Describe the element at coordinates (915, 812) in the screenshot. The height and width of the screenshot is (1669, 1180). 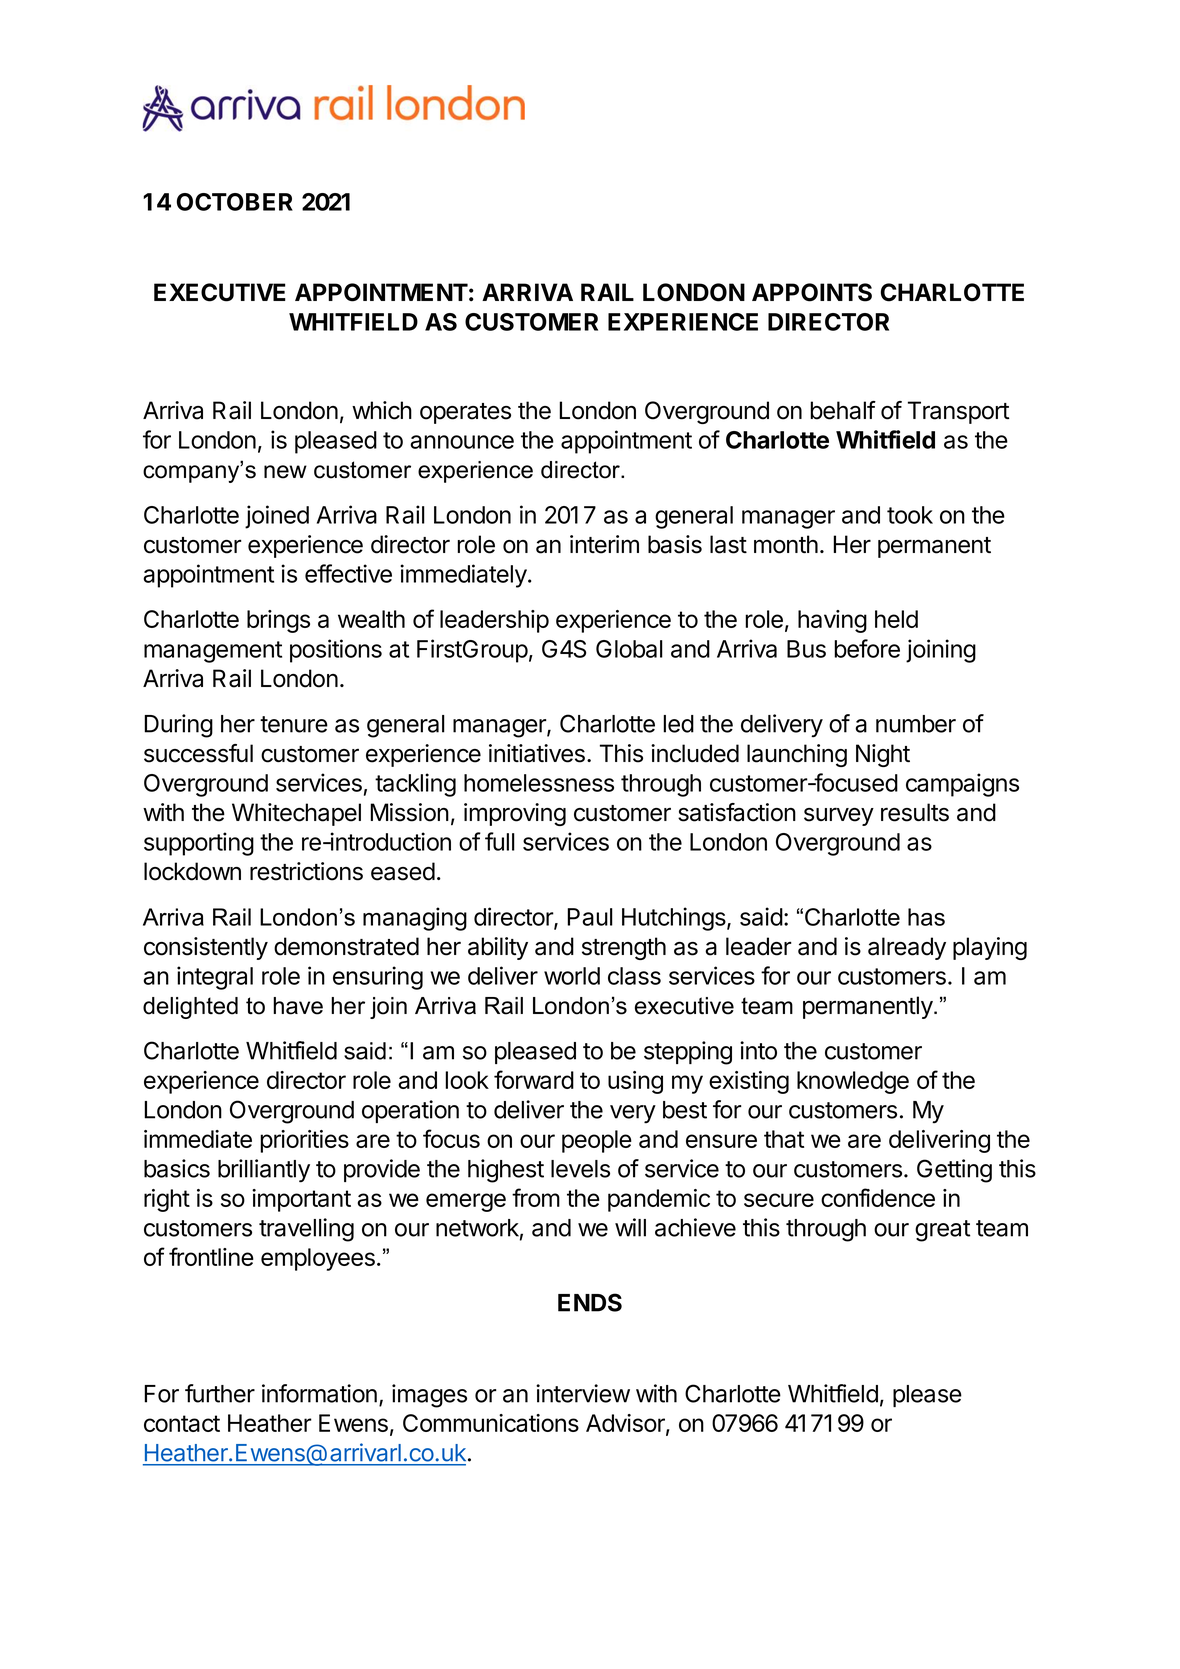
I see `results` at that location.
